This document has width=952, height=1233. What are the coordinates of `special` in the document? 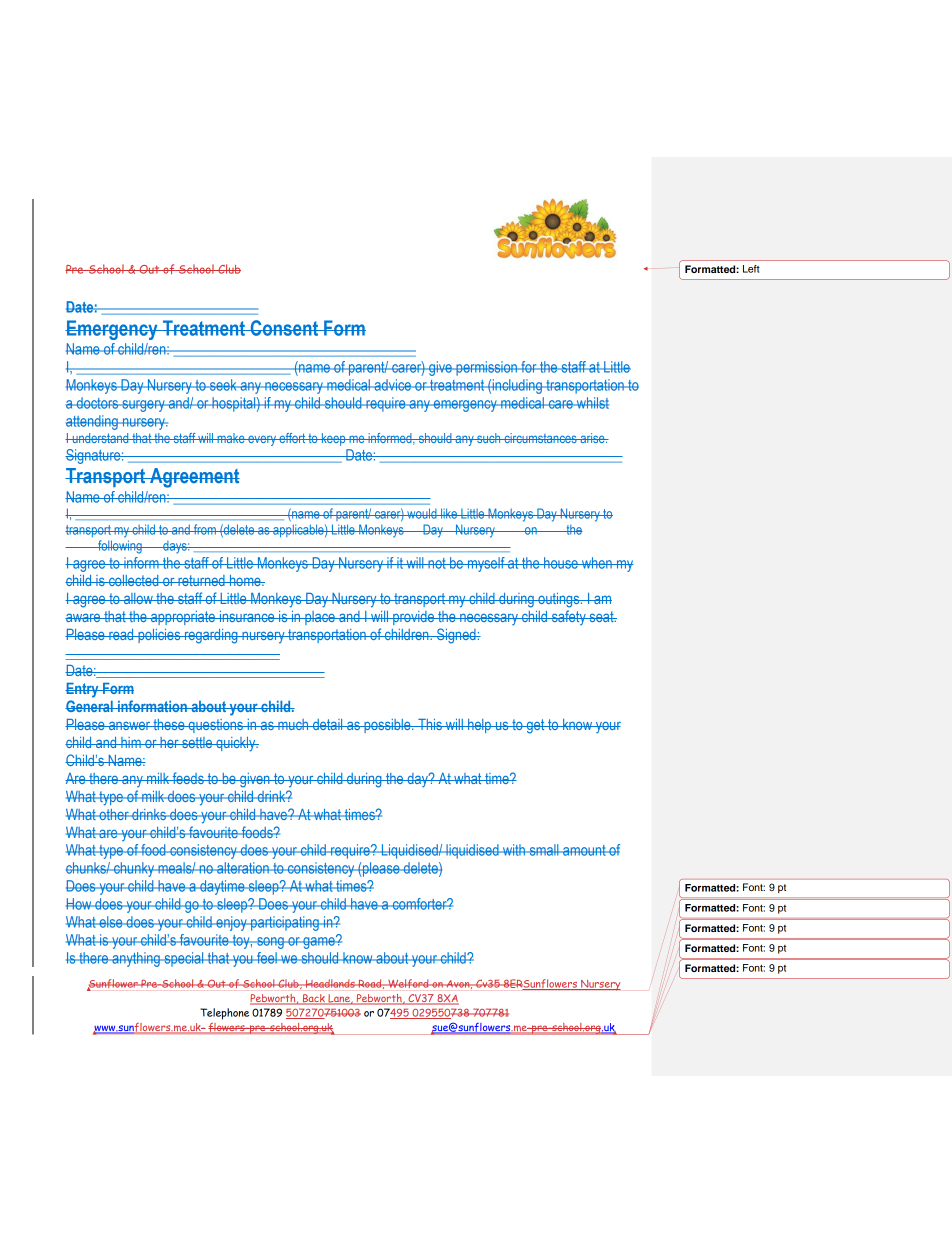 It's located at (184, 959).
